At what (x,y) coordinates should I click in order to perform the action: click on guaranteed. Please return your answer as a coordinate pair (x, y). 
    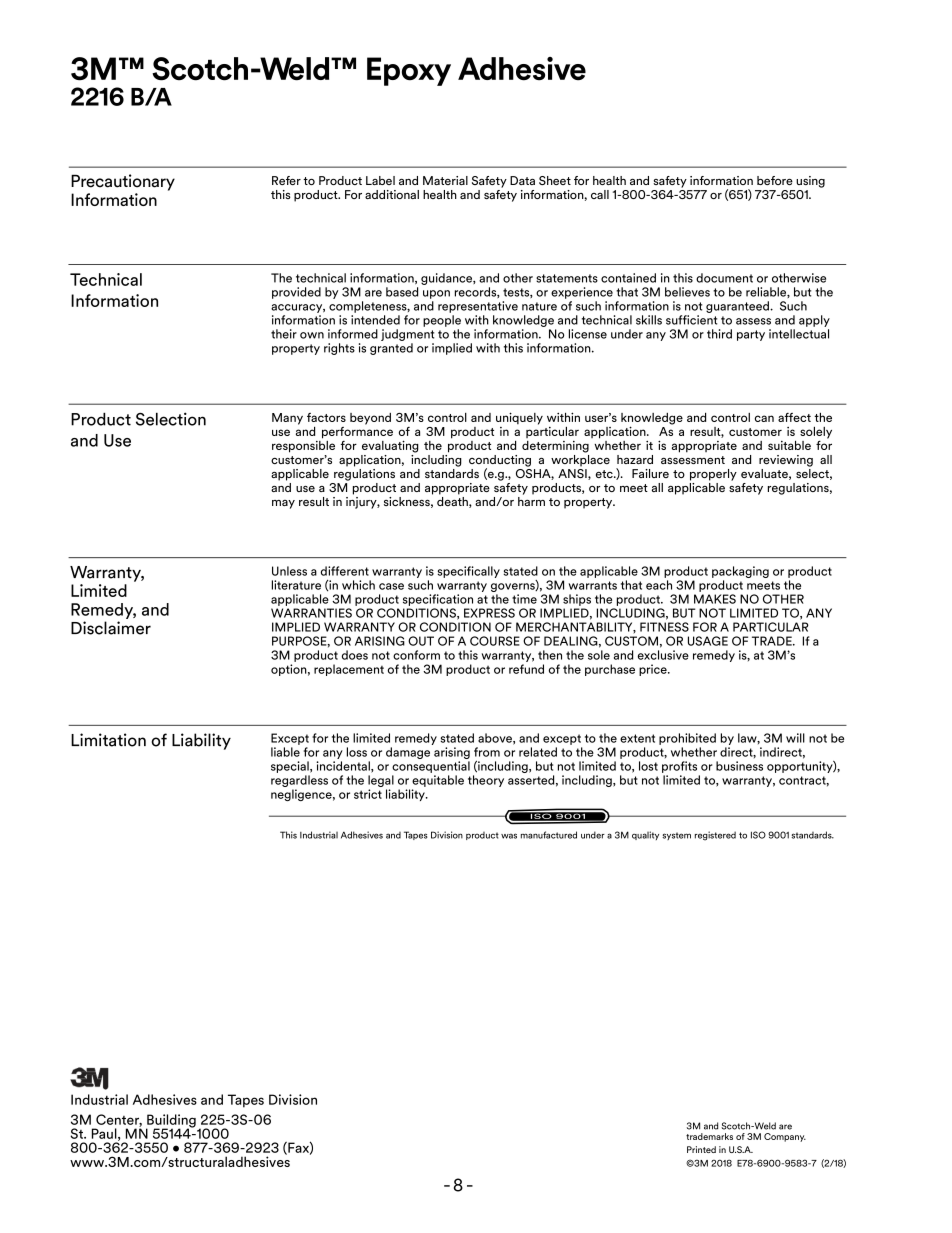
    Looking at the image, I should click on (738, 307).
